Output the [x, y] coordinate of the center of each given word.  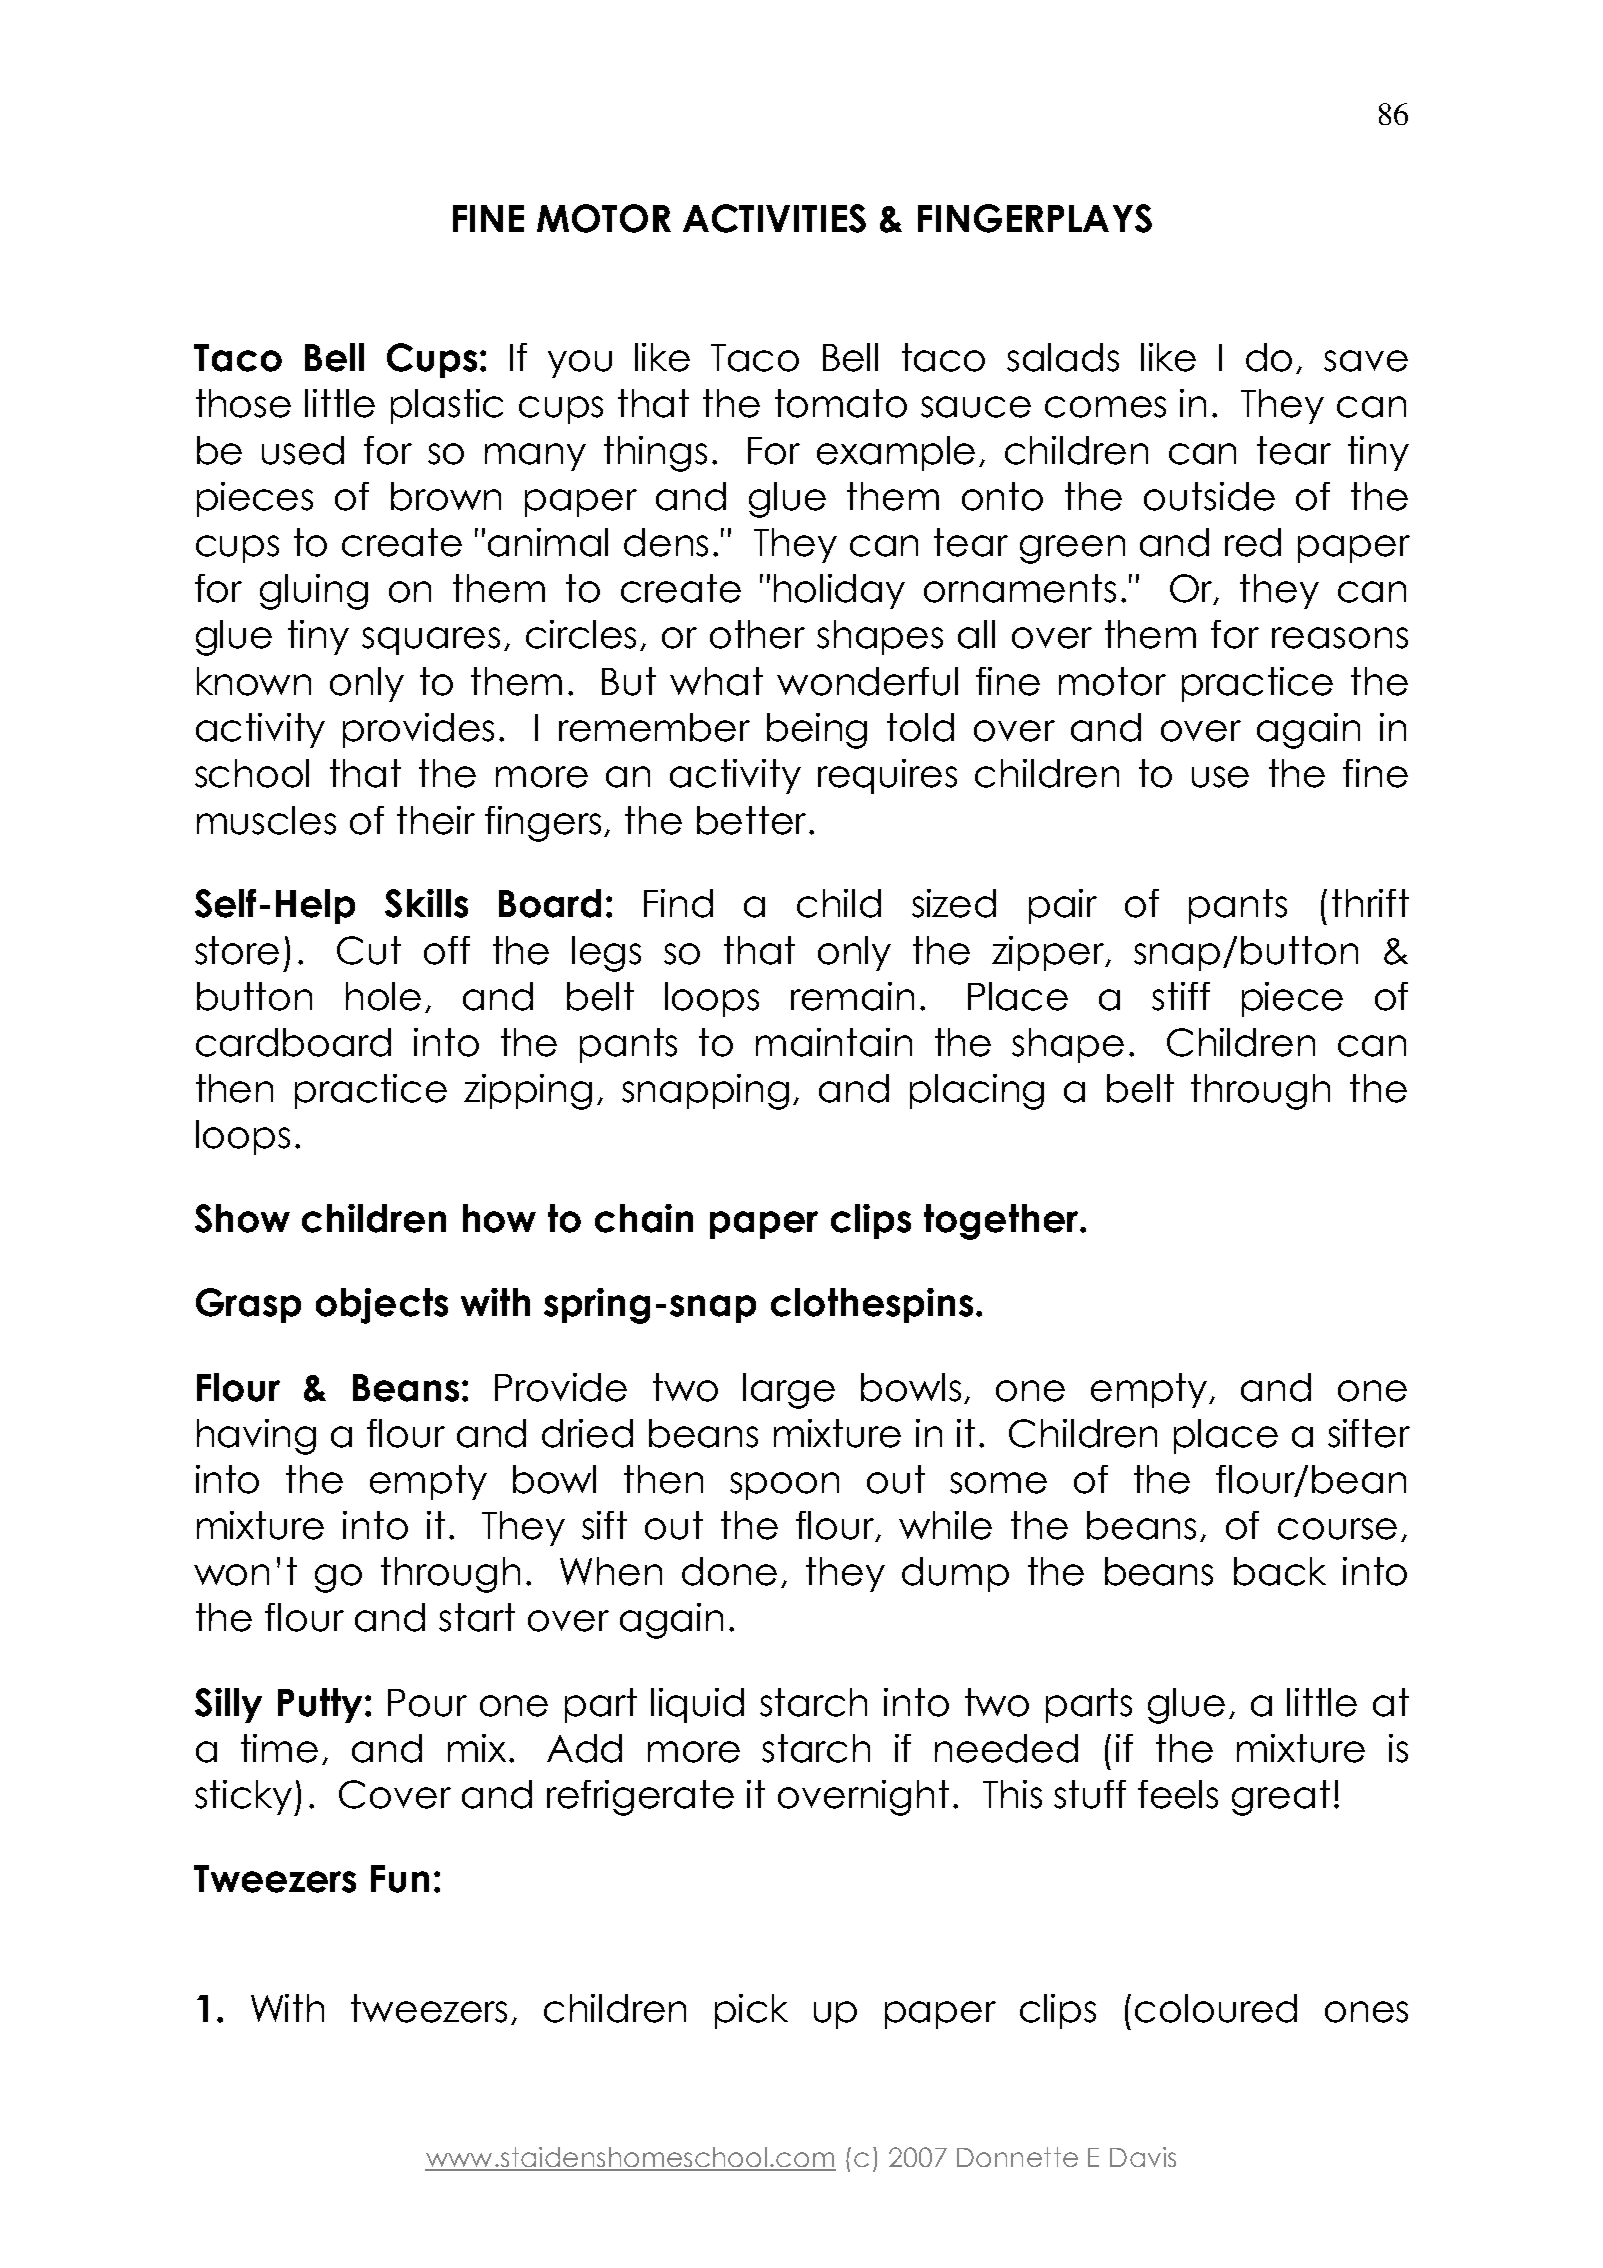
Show [242, 1218]
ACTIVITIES [774, 218]
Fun [400, 1879]
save [1366, 361]
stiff [1181, 996]
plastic [447, 406]
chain [644, 1218]
